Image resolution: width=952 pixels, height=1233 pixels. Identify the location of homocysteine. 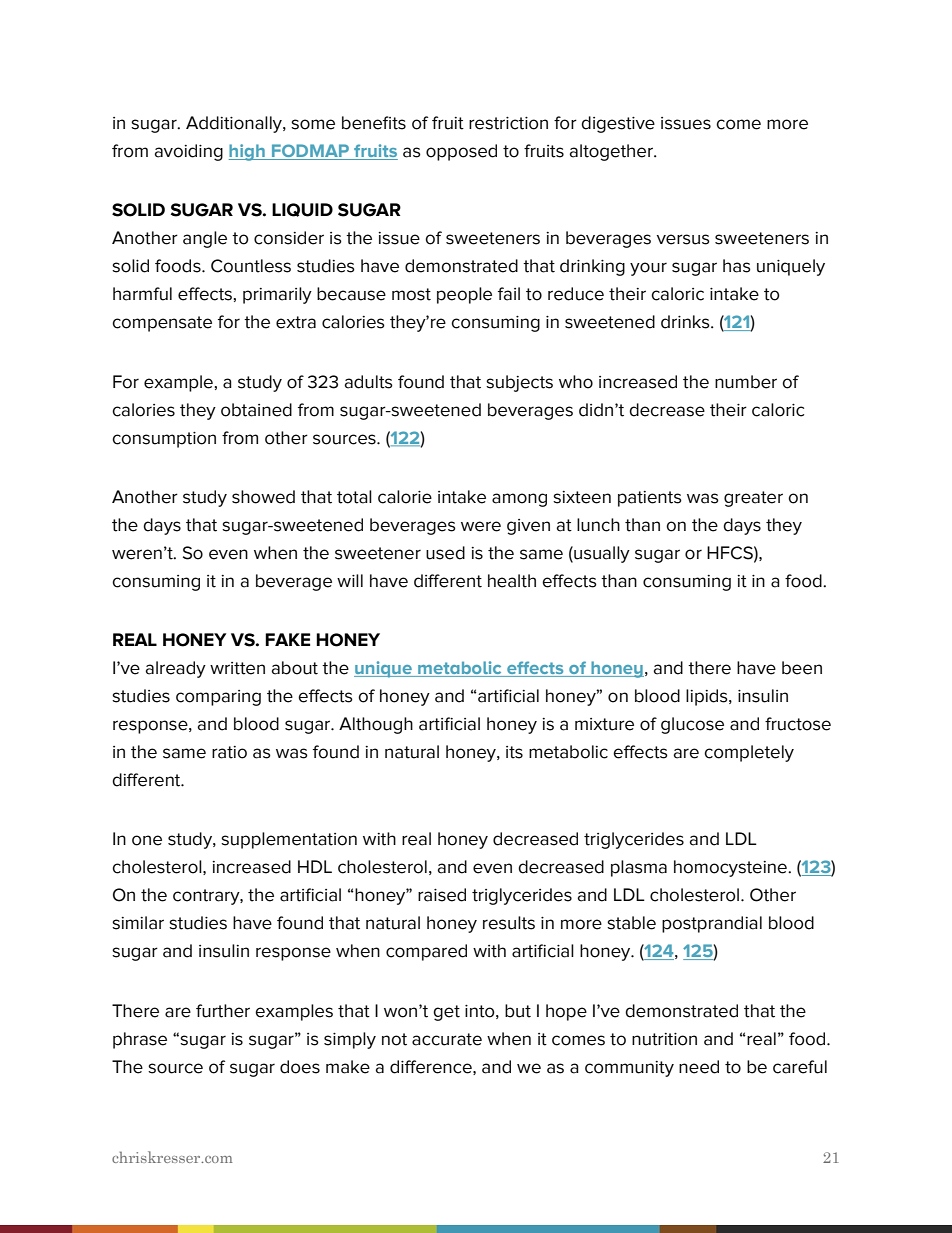
(731, 868).
